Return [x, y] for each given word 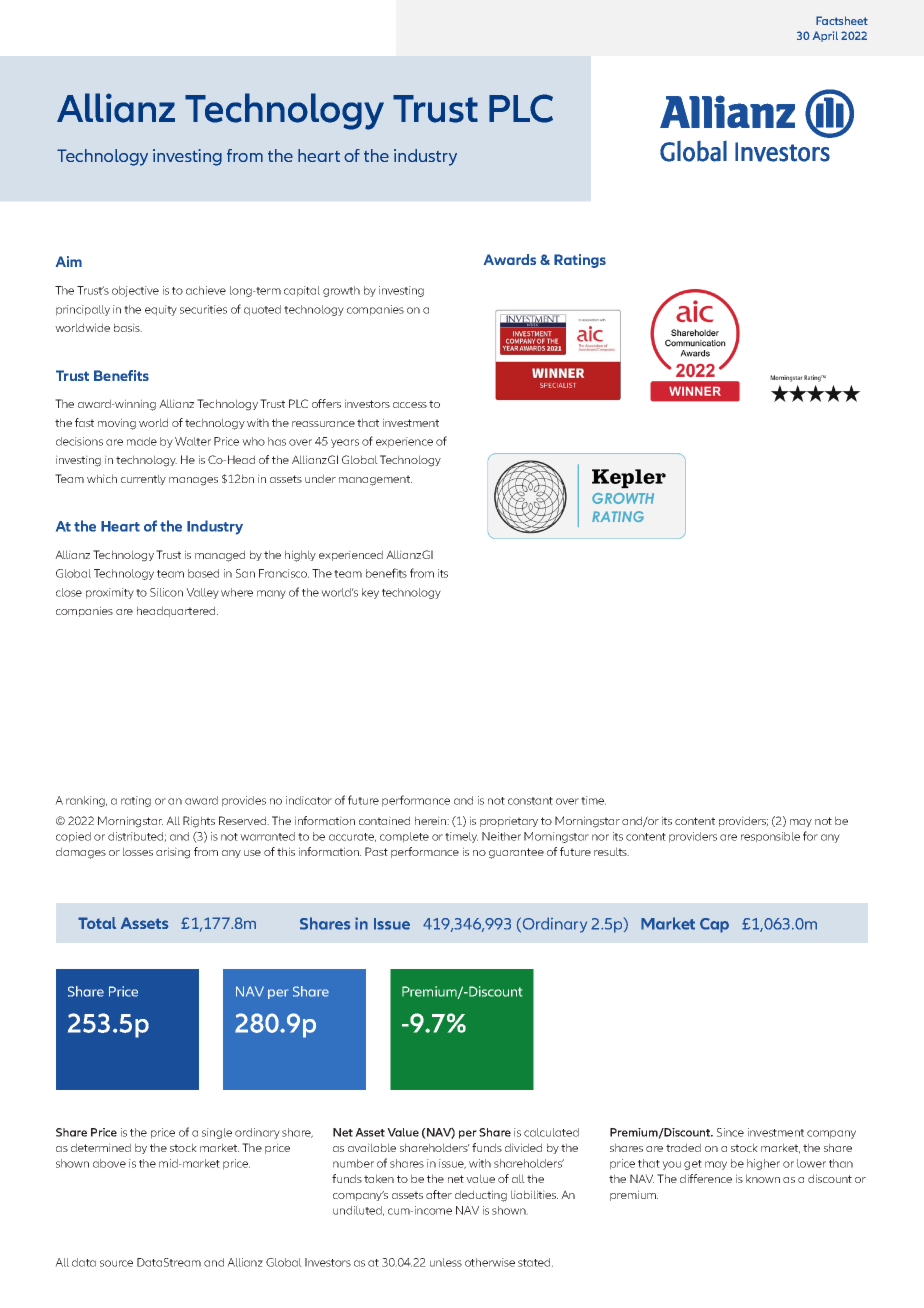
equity [161, 310]
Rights [199, 822]
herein [432, 820]
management [375, 480]
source [116, 1263]
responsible [770, 837]
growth [341, 291]
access [410, 405]
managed [220, 556]
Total [97, 923]
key [370, 593]
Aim [69, 261]
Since [730, 1132]
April [825, 36]
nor [600, 837]
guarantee [516, 853]
